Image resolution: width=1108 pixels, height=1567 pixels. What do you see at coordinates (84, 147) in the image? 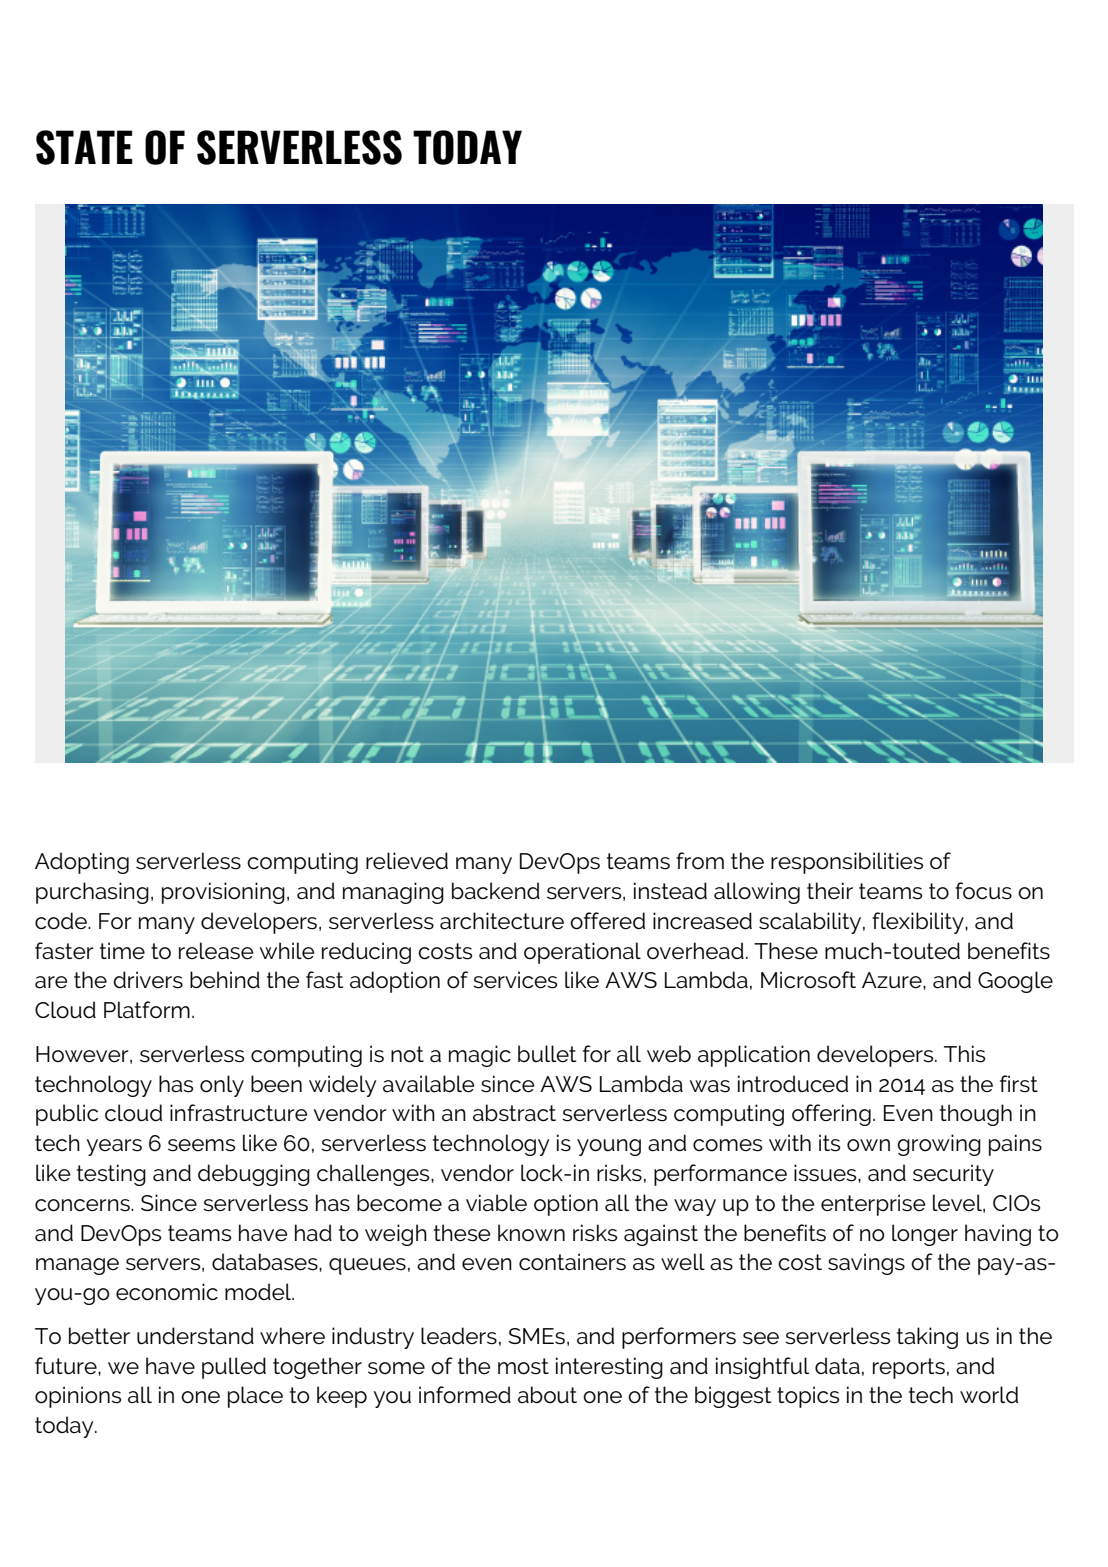
I see `STATE` at bounding box center [84, 147].
